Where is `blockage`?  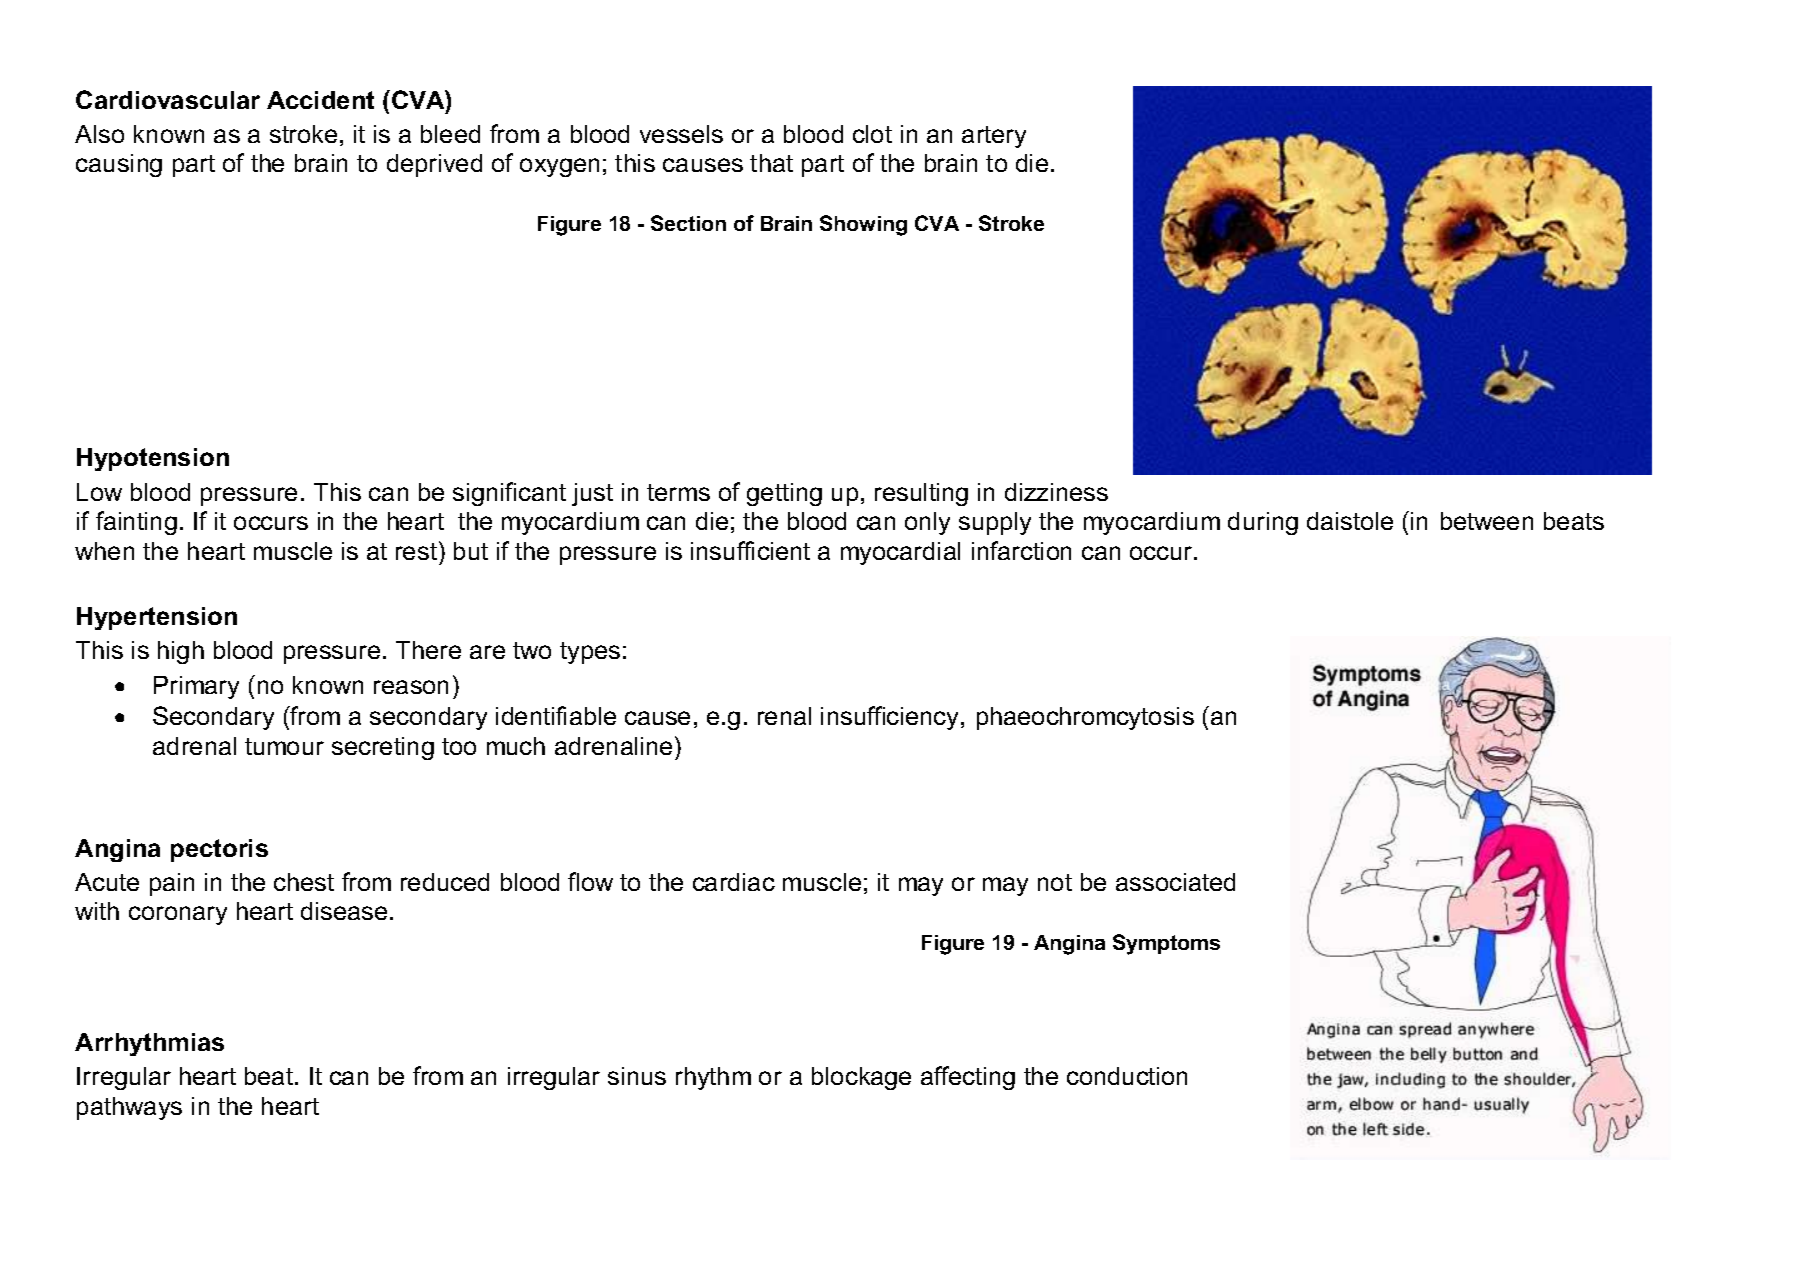
blockage is located at coordinates (861, 1078).
